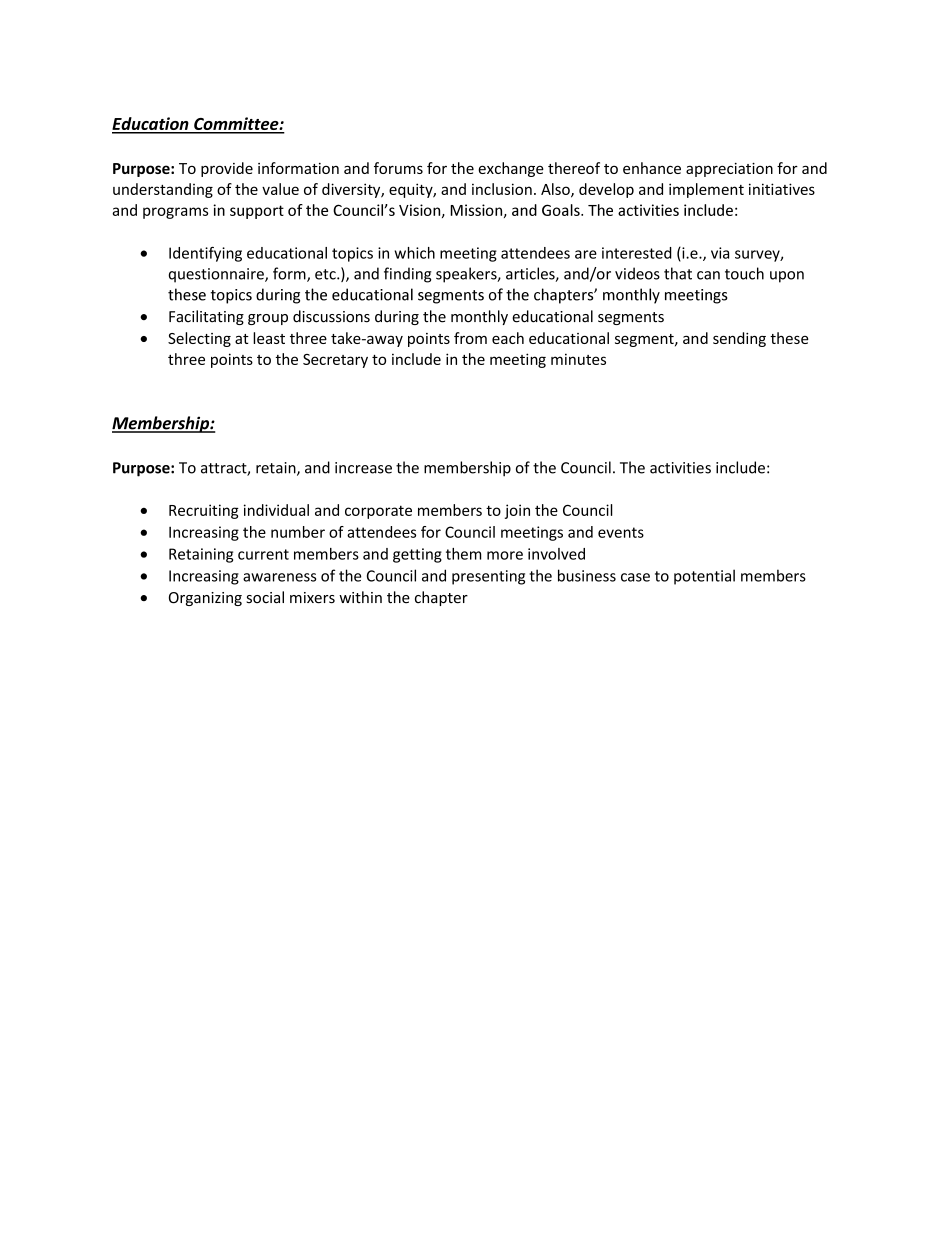  Describe the element at coordinates (265, 597) in the screenshot. I see `social` at that location.
